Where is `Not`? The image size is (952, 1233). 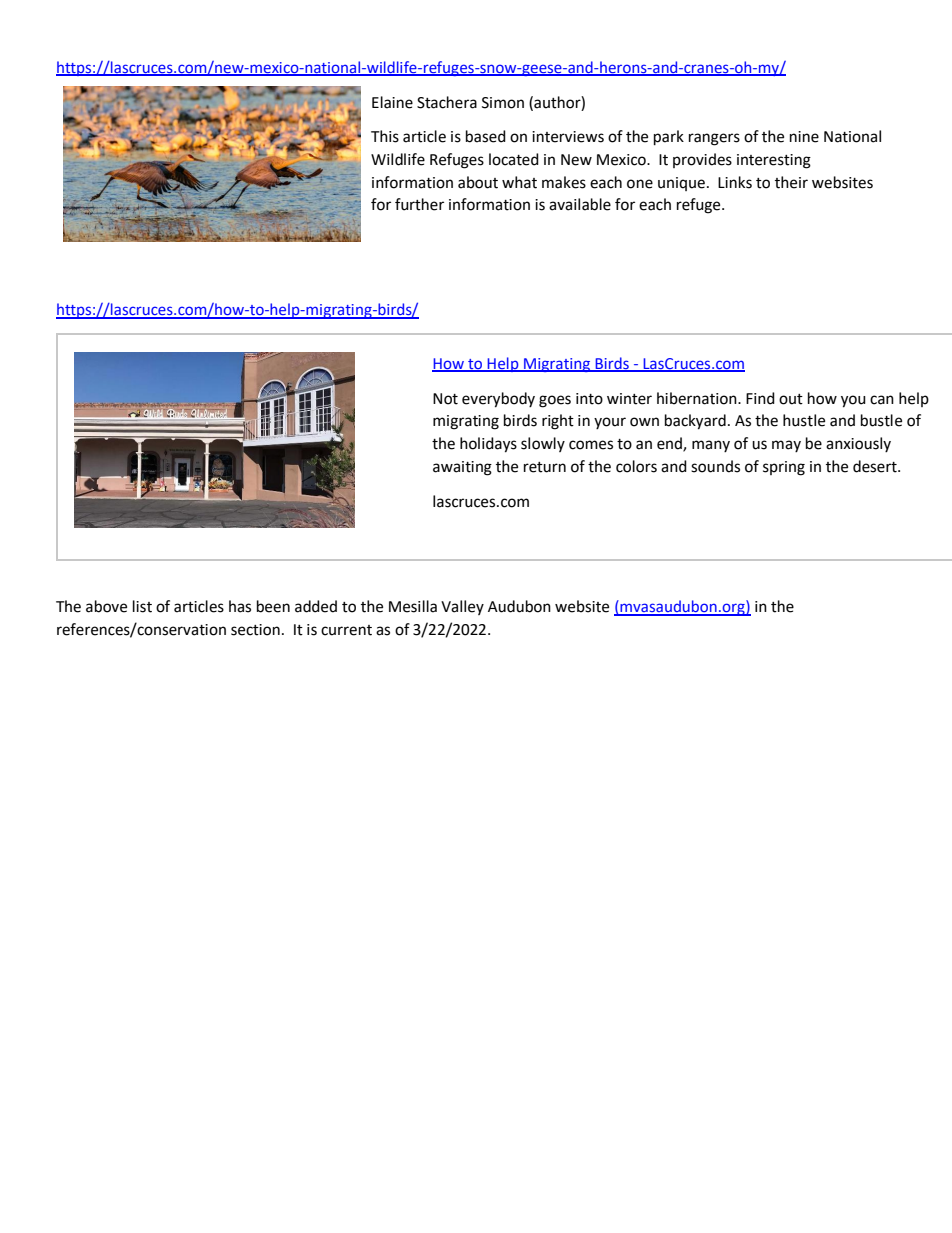
Not is located at coordinates (445, 399).
